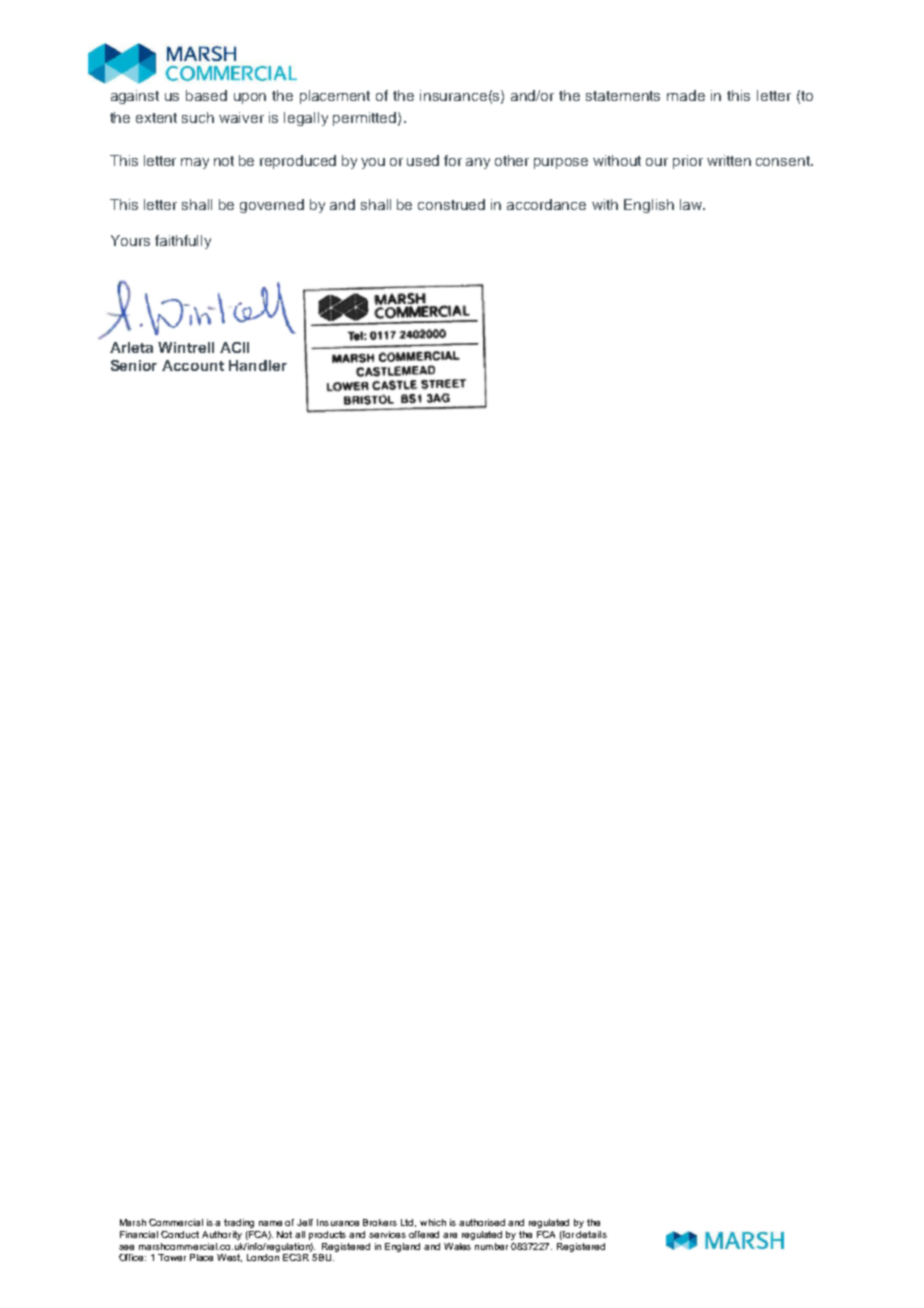 This image has width=924, height=1308. I want to click on Handler, so click(258, 365).
